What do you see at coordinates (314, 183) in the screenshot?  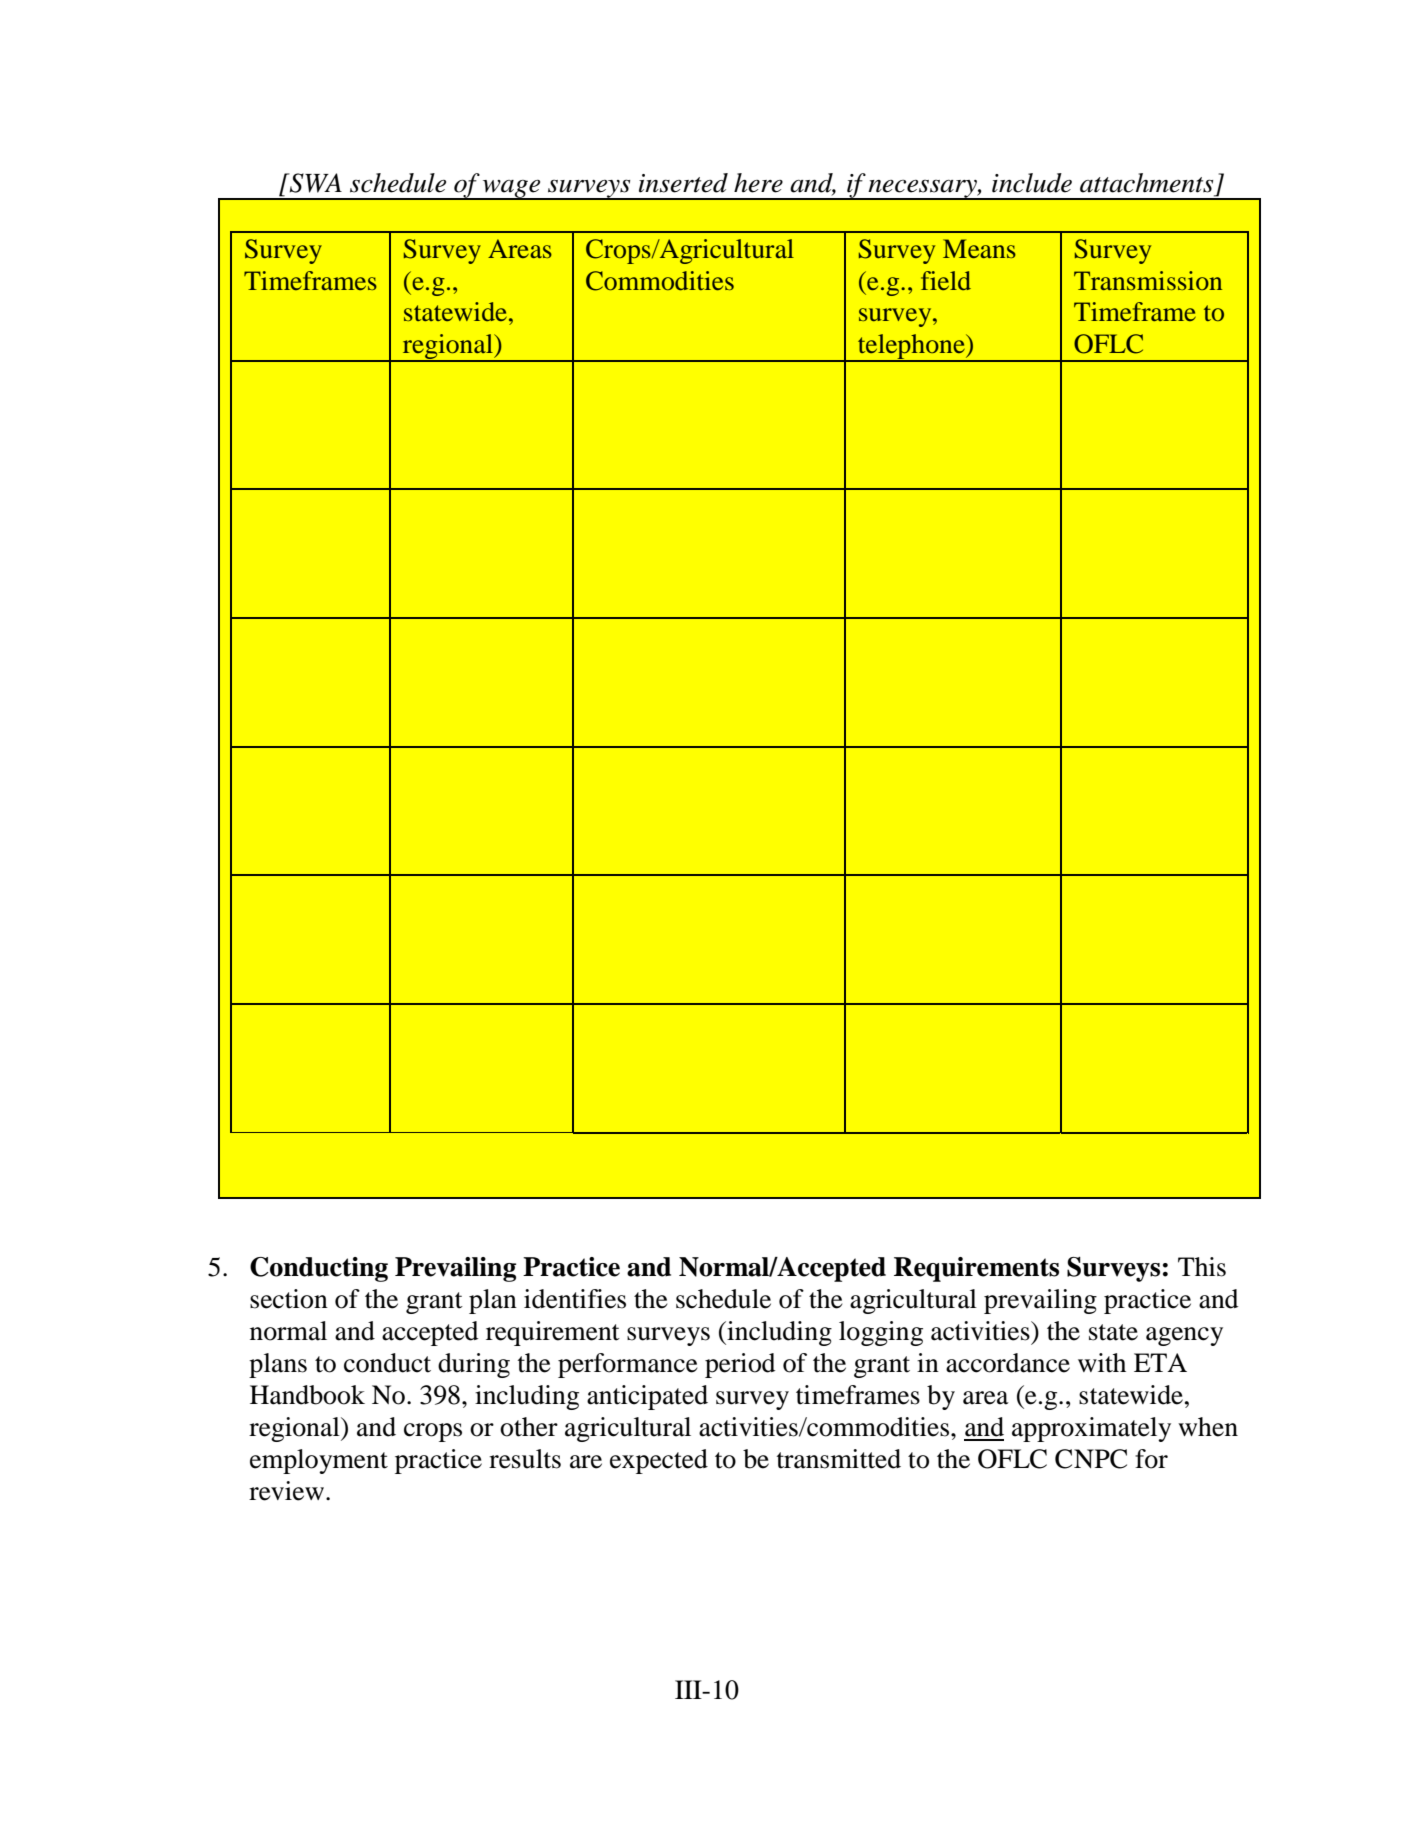 I see `SWA` at bounding box center [314, 183].
